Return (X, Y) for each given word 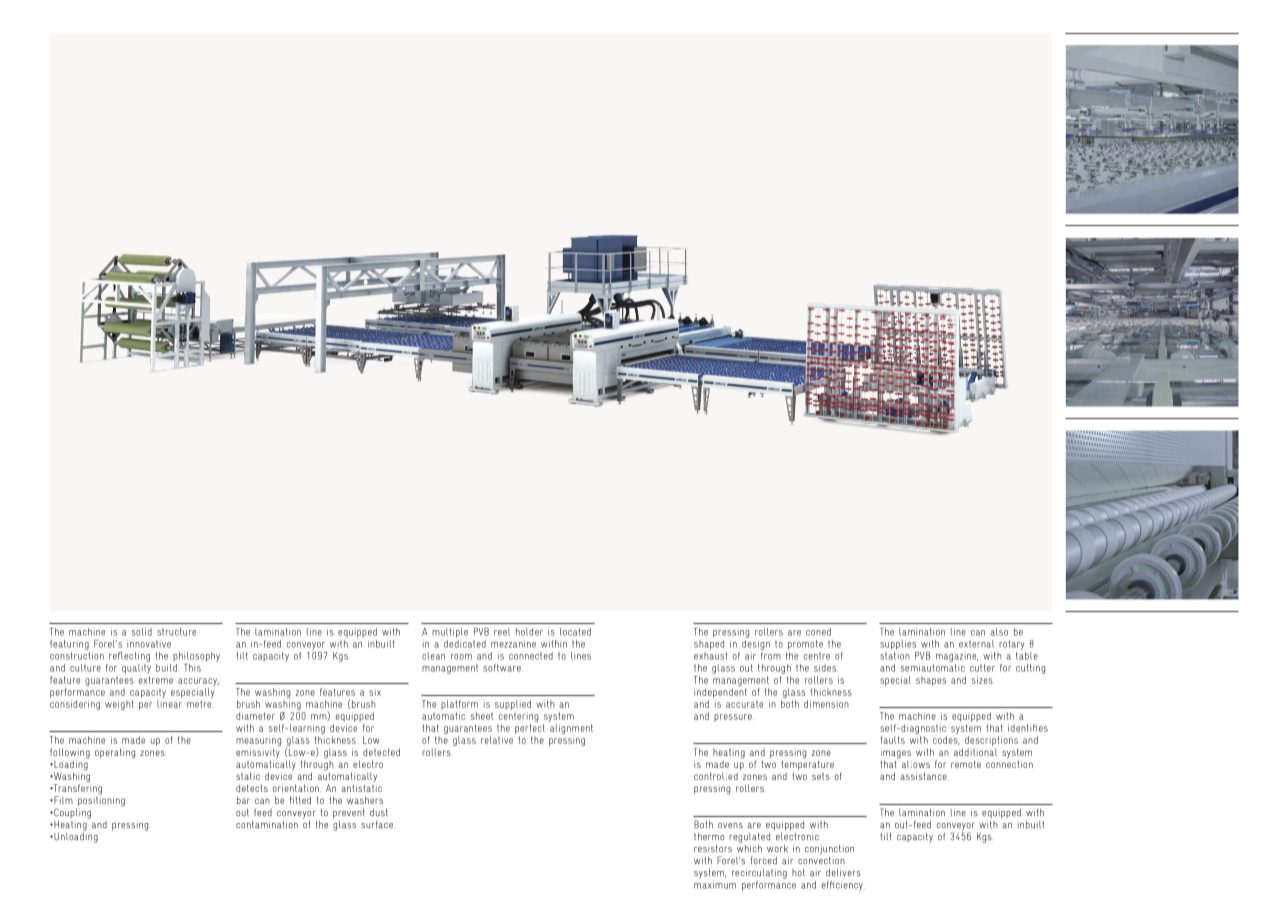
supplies (898, 645)
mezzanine (513, 644)
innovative (149, 644)
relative (497, 740)
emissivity (258, 754)
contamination (267, 825)
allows (916, 764)
